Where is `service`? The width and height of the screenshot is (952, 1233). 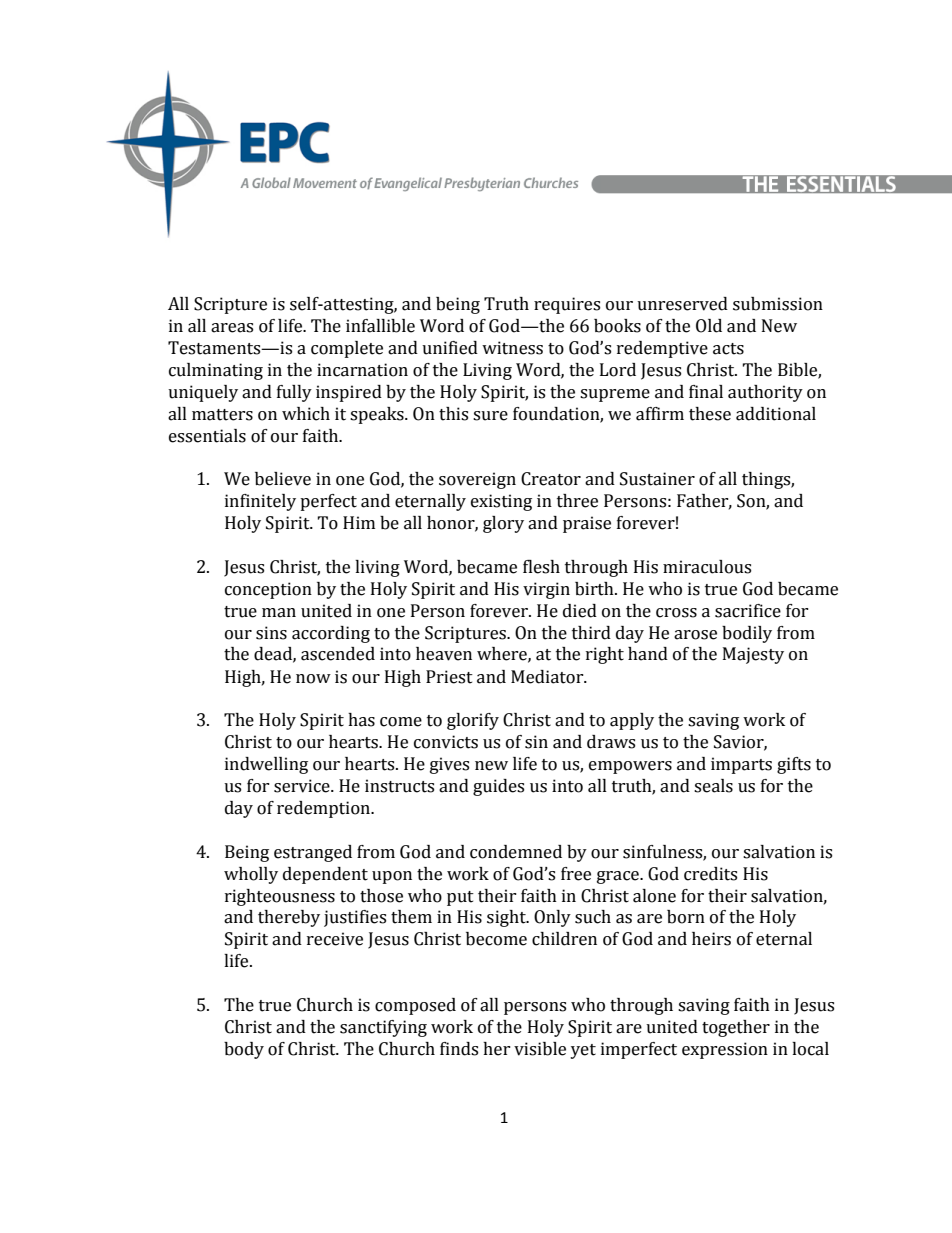 service is located at coordinates (303, 786).
